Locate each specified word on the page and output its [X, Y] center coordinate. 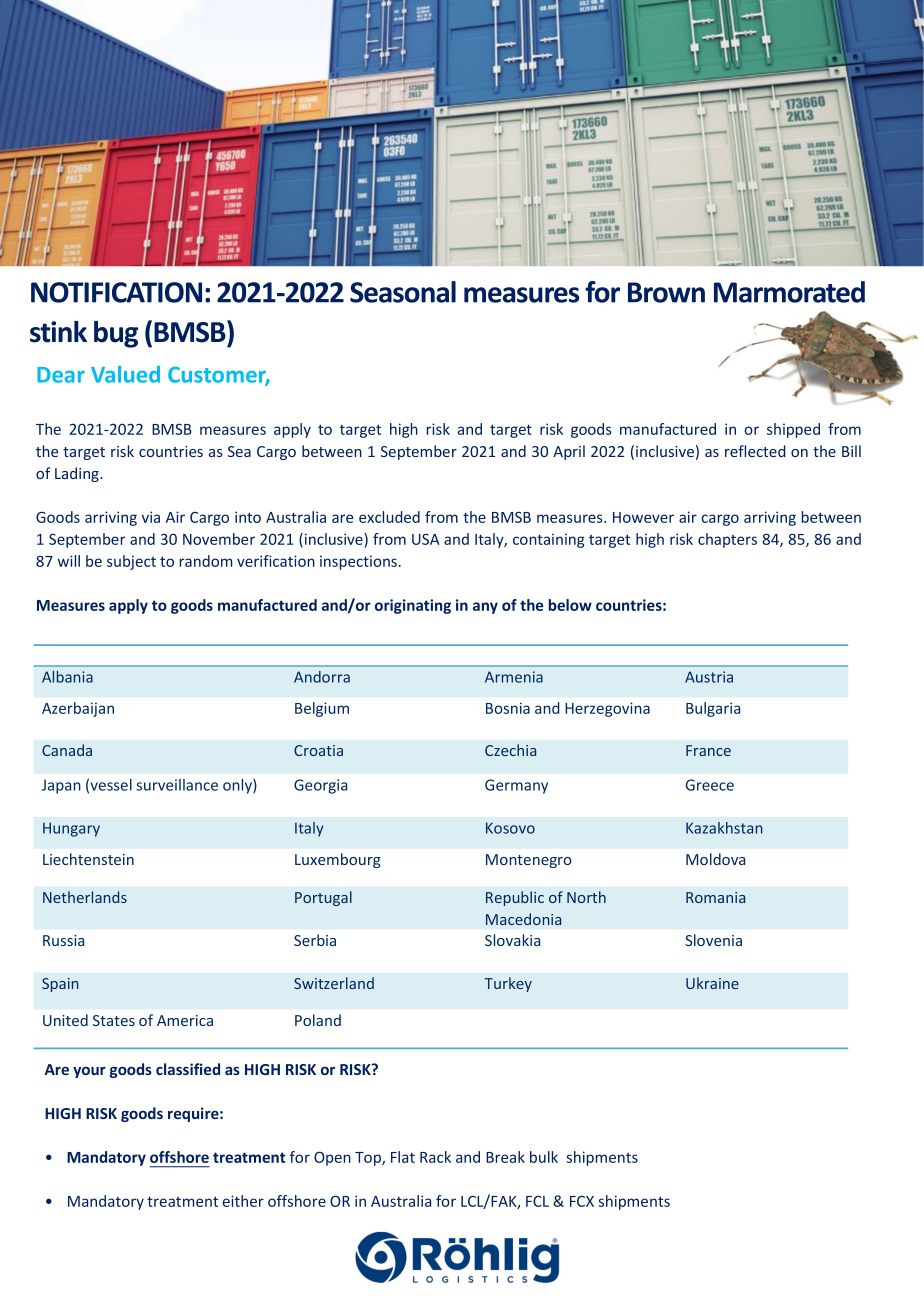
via [151, 517]
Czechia [510, 750]
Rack [435, 1157]
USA [426, 539]
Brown [666, 292]
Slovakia [512, 940]
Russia [63, 940]
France [708, 750]
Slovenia [713, 940]
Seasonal [403, 292]
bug [116, 334]
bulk [544, 1157]
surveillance [177, 785]
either [243, 1201]
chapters [727, 540]
